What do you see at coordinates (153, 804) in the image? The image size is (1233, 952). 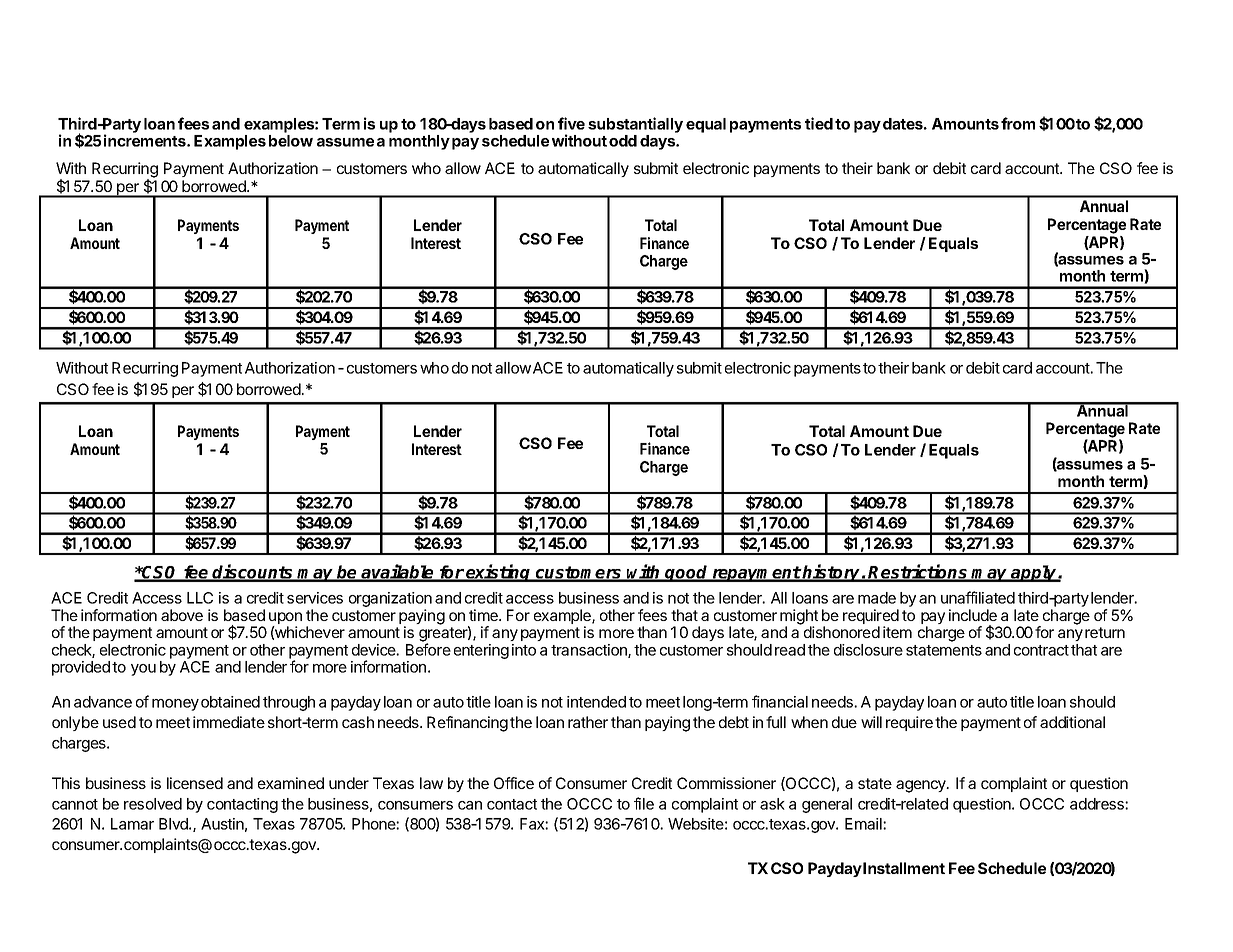 I see `resolved` at bounding box center [153, 804].
